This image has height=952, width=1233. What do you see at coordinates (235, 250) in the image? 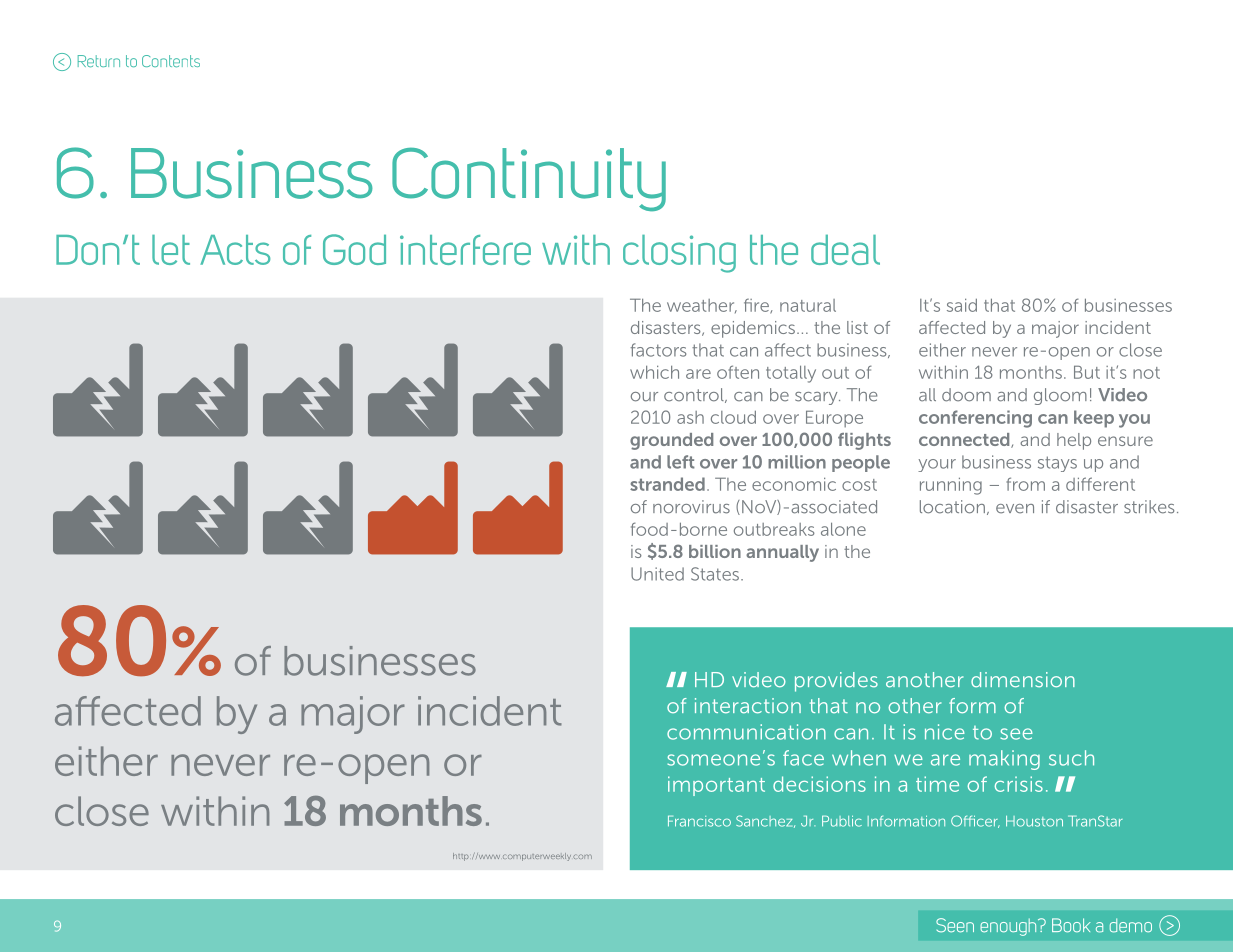
I see `Acts` at bounding box center [235, 250].
